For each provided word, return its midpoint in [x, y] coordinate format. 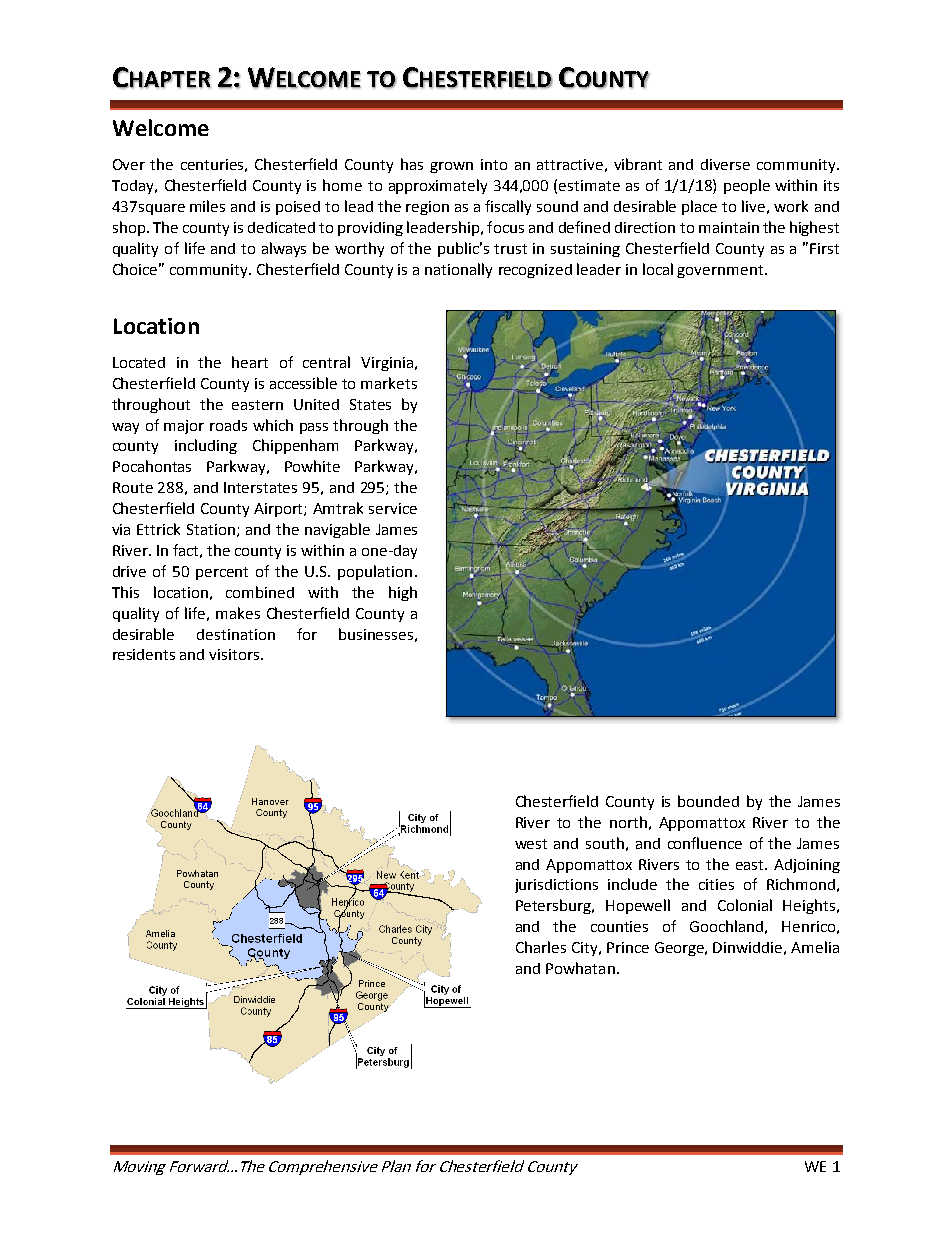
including [206, 446]
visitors [235, 654]
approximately [438, 186]
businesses [376, 634]
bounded [708, 801]
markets [389, 383]
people [747, 186]
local [658, 269]
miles [207, 206]
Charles [541, 947]
